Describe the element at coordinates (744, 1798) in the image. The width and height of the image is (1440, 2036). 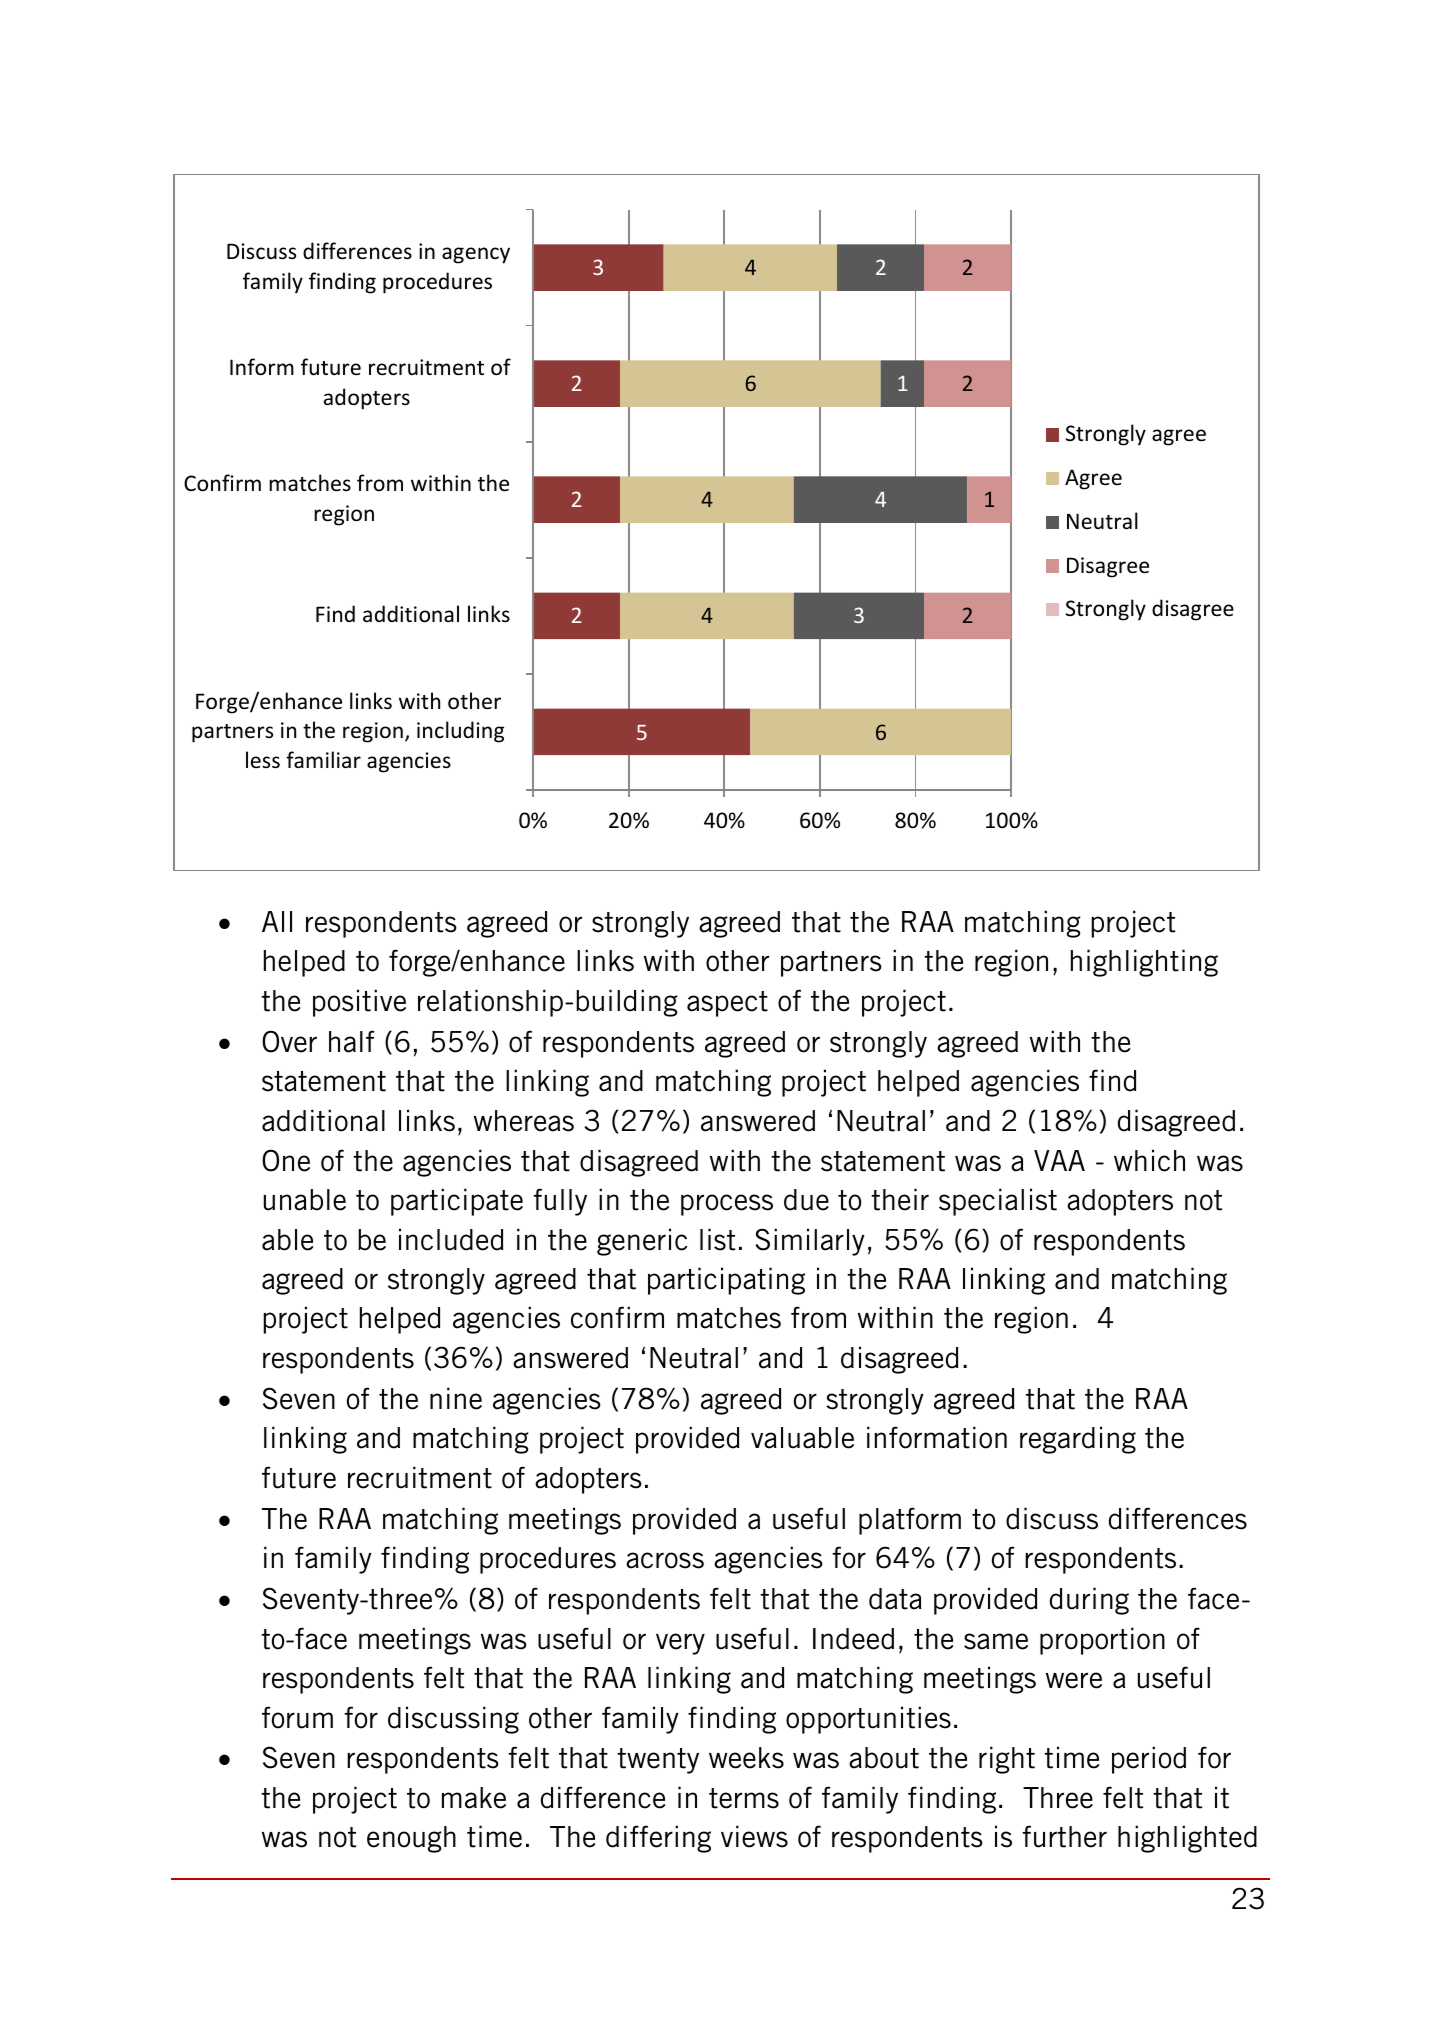
I see `terms` at that location.
